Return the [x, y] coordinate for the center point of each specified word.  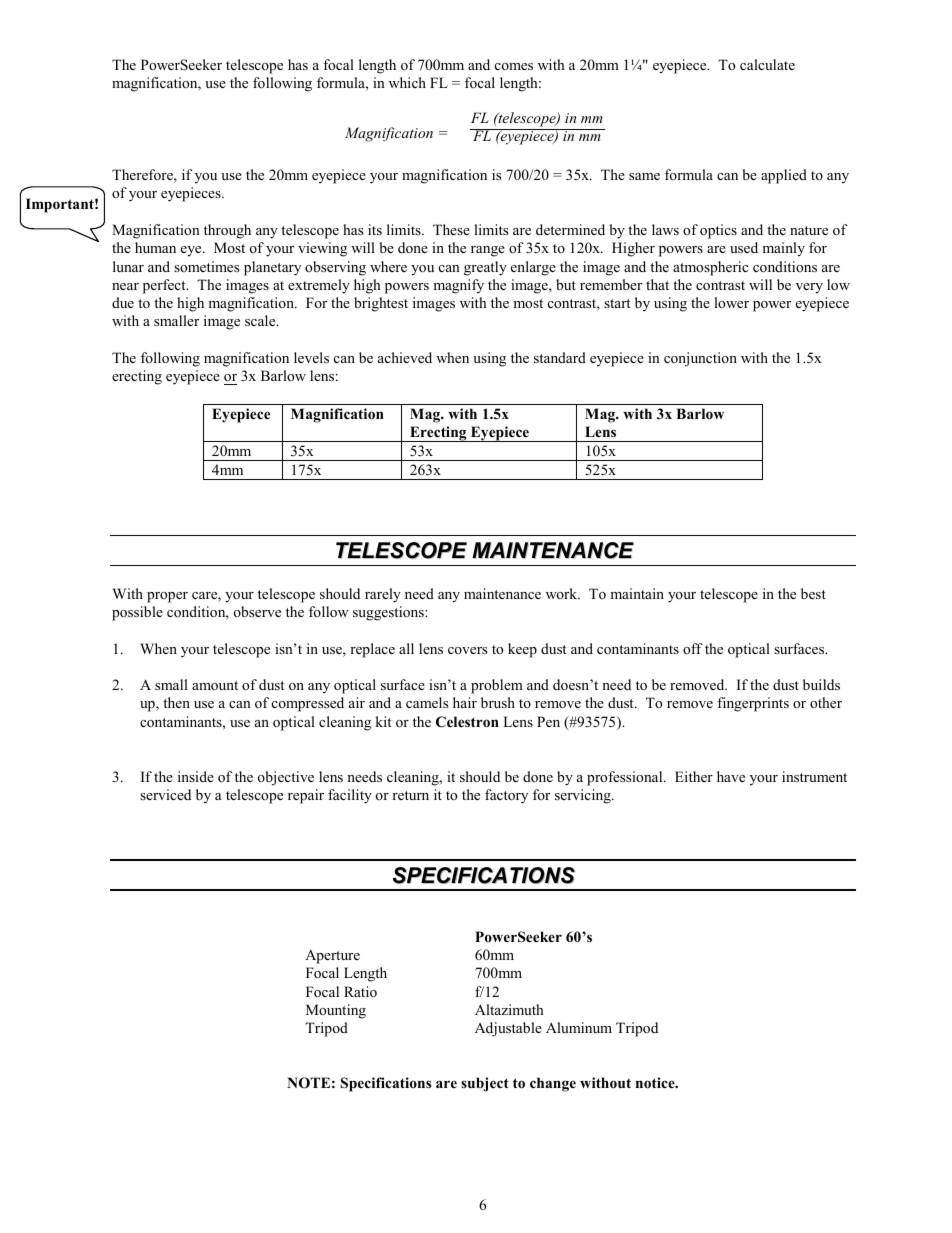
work [563, 593]
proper [167, 597]
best [813, 593]
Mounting [336, 1011]
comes [514, 66]
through [227, 231]
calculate [767, 64]
